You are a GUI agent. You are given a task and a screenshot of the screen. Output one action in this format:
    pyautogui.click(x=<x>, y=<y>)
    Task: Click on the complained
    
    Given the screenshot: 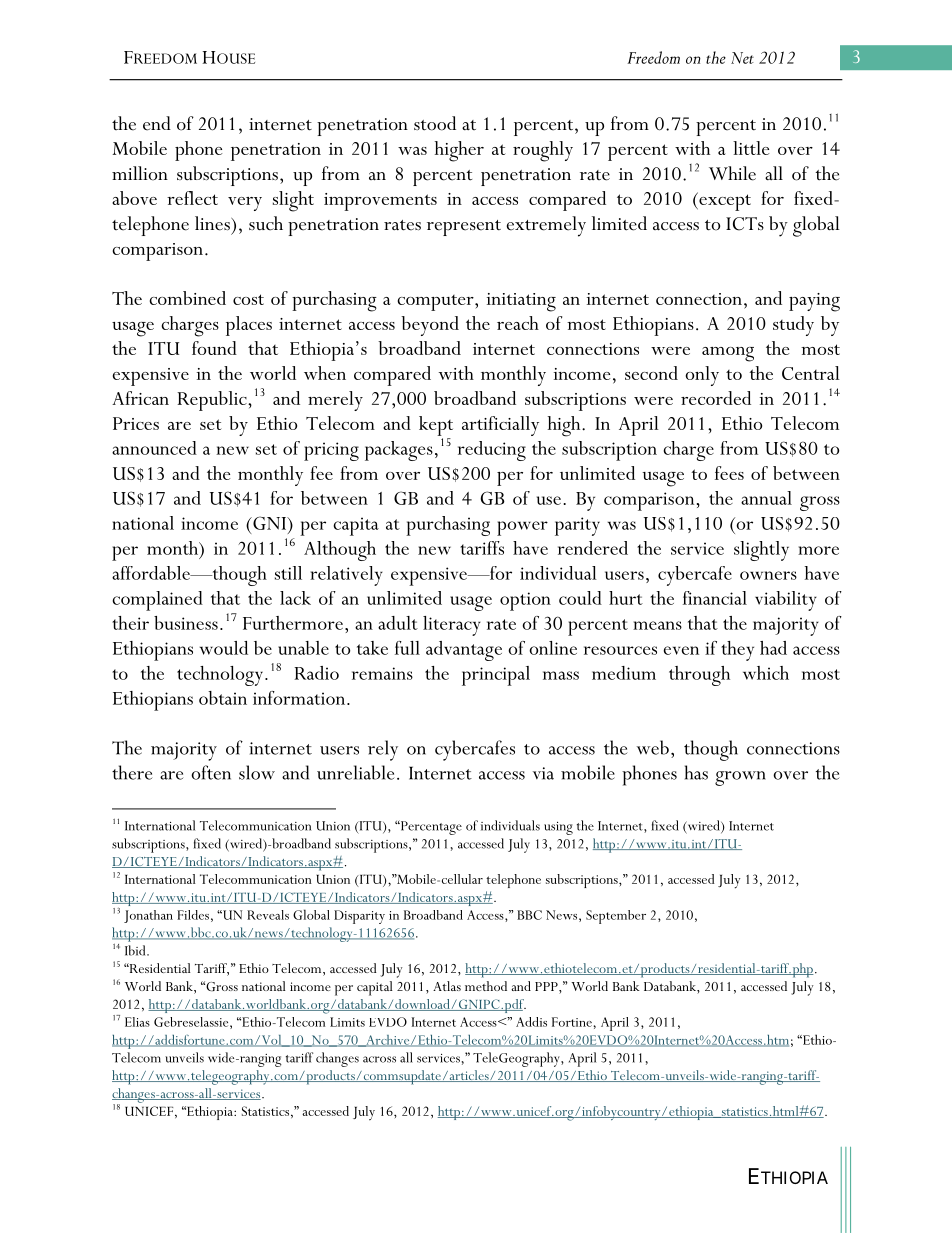 What is the action you would take?
    pyautogui.click(x=157, y=601)
